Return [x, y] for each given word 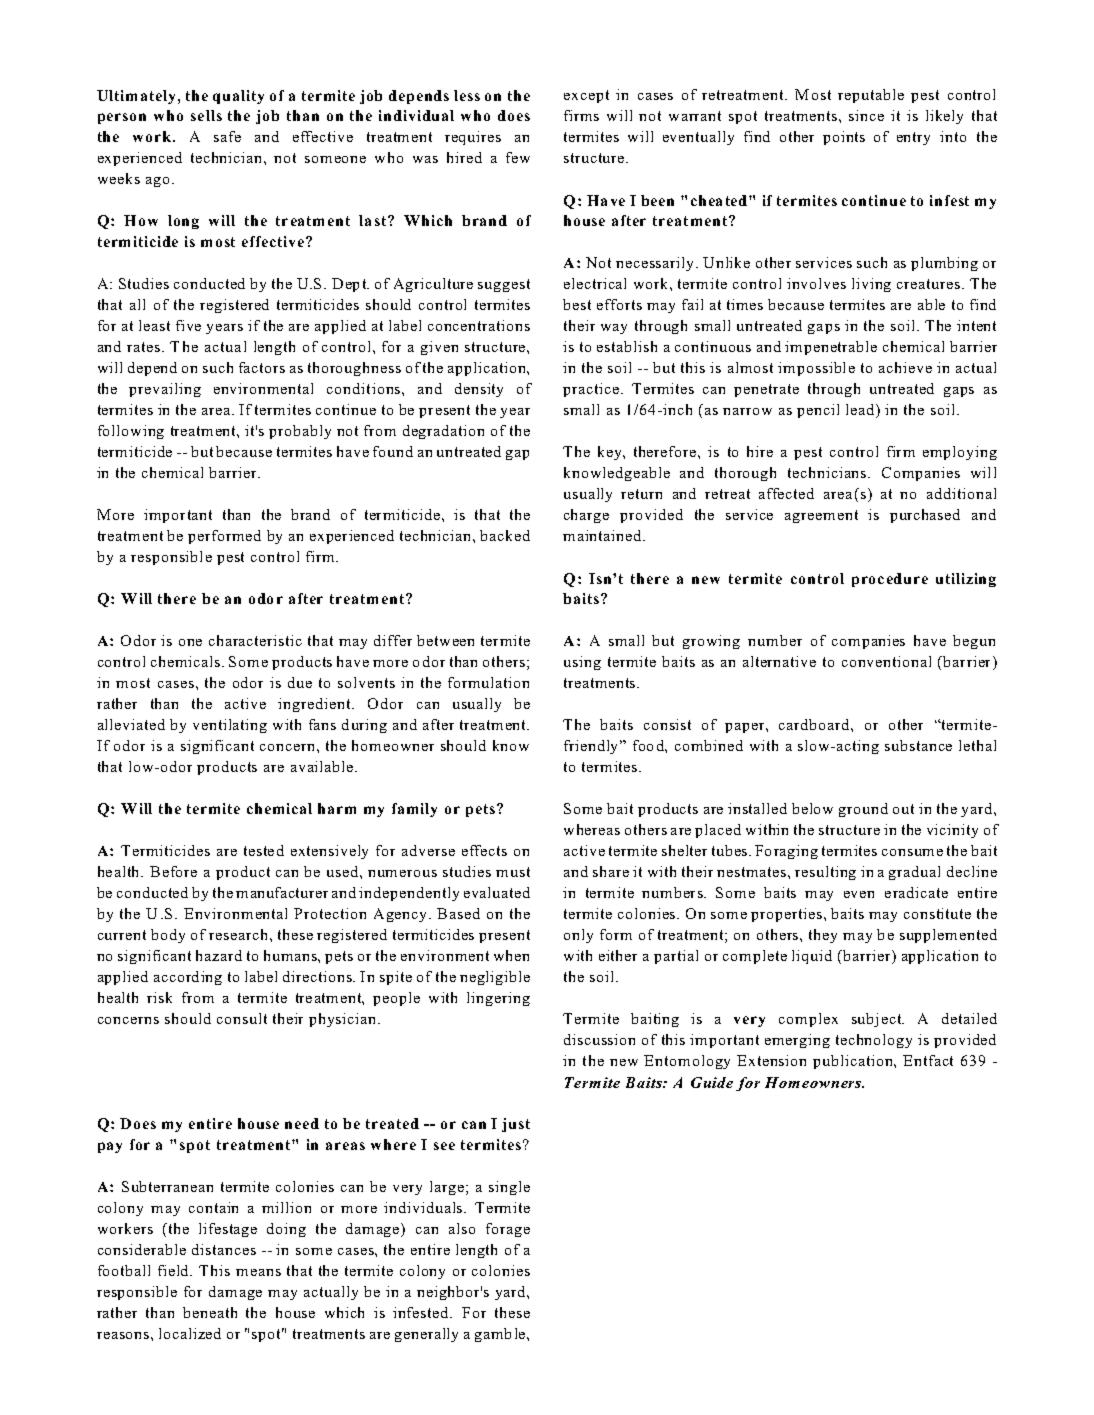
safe [227, 136]
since [866, 115]
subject [878, 1020]
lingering [498, 999]
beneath [210, 1312]
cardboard [815, 724]
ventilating [230, 726]
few [518, 157]
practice [591, 390]
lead [860, 409]
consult [242, 1018]
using [582, 663]
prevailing [165, 390]
